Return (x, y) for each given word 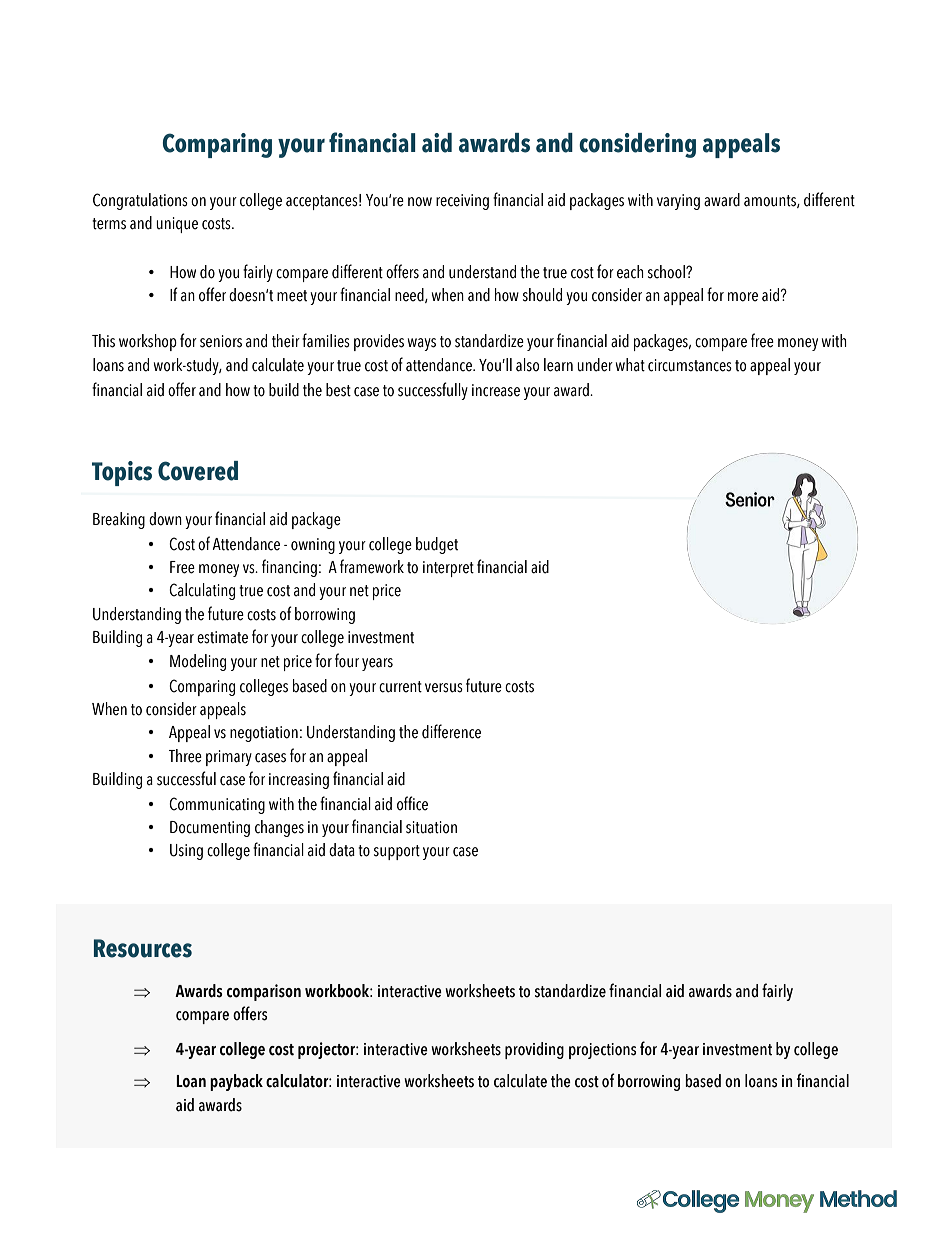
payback (236, 1082)
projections (602, 1051)
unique (177, 225)
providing (534, 1050)
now (420, 202)
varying (678, 202)
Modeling (198, 662)
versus (444, 688)
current (400, 687)
